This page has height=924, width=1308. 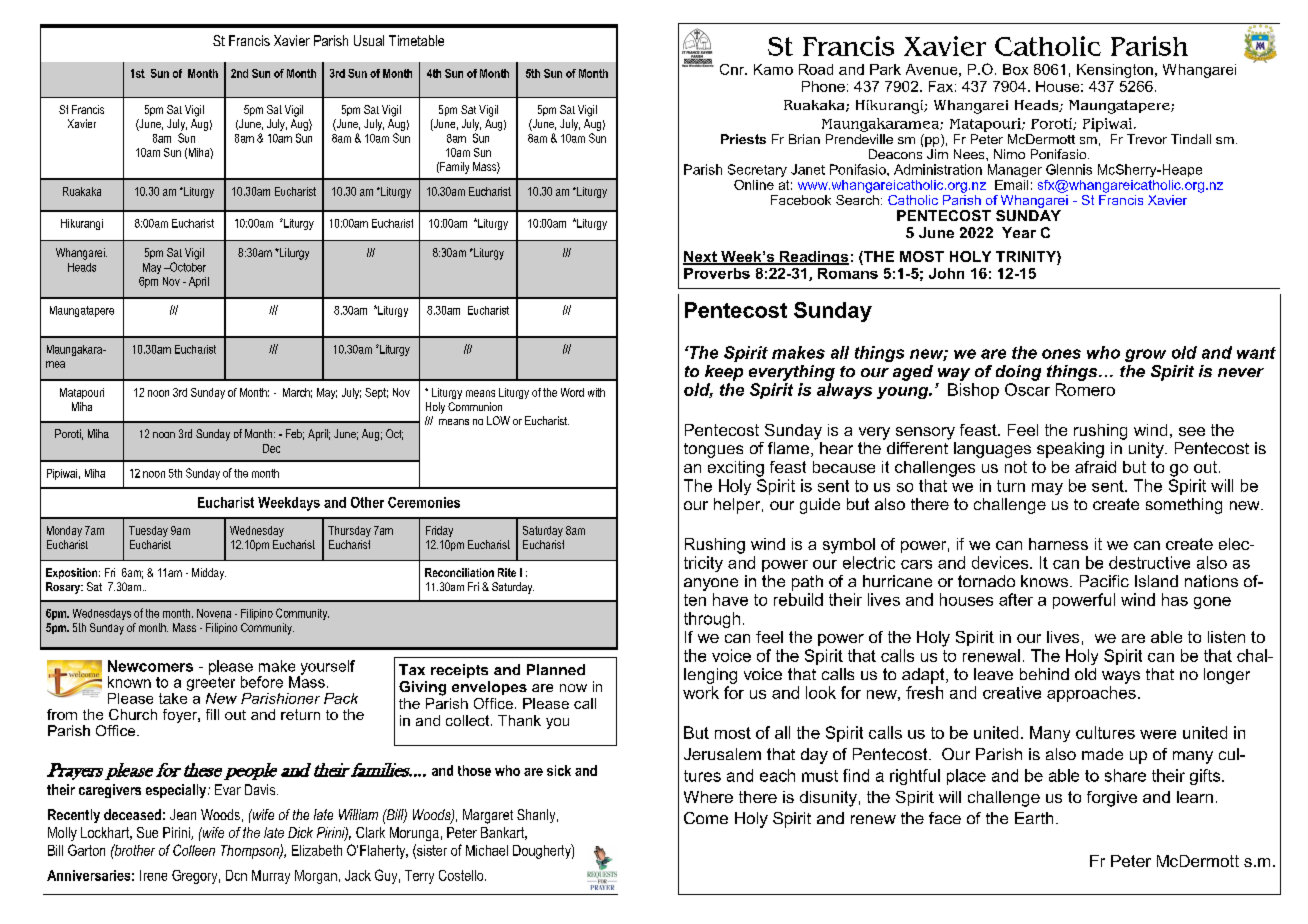 What do you see at coordinates (733, 69) in the page?
I see `Cnr` at bounding box center [733, 69].
